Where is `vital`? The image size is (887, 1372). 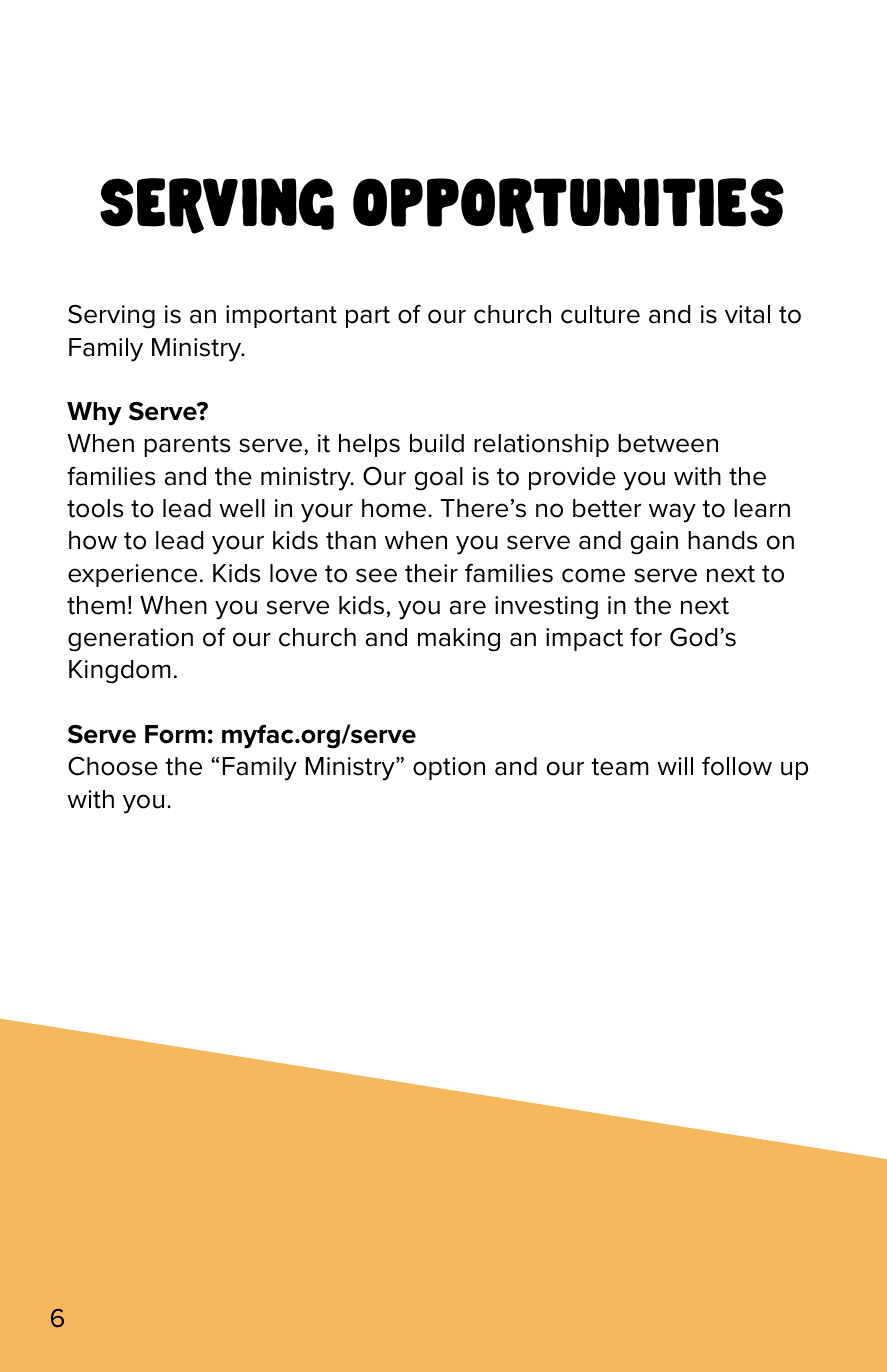 vital is located at coordinates (747, 314).
